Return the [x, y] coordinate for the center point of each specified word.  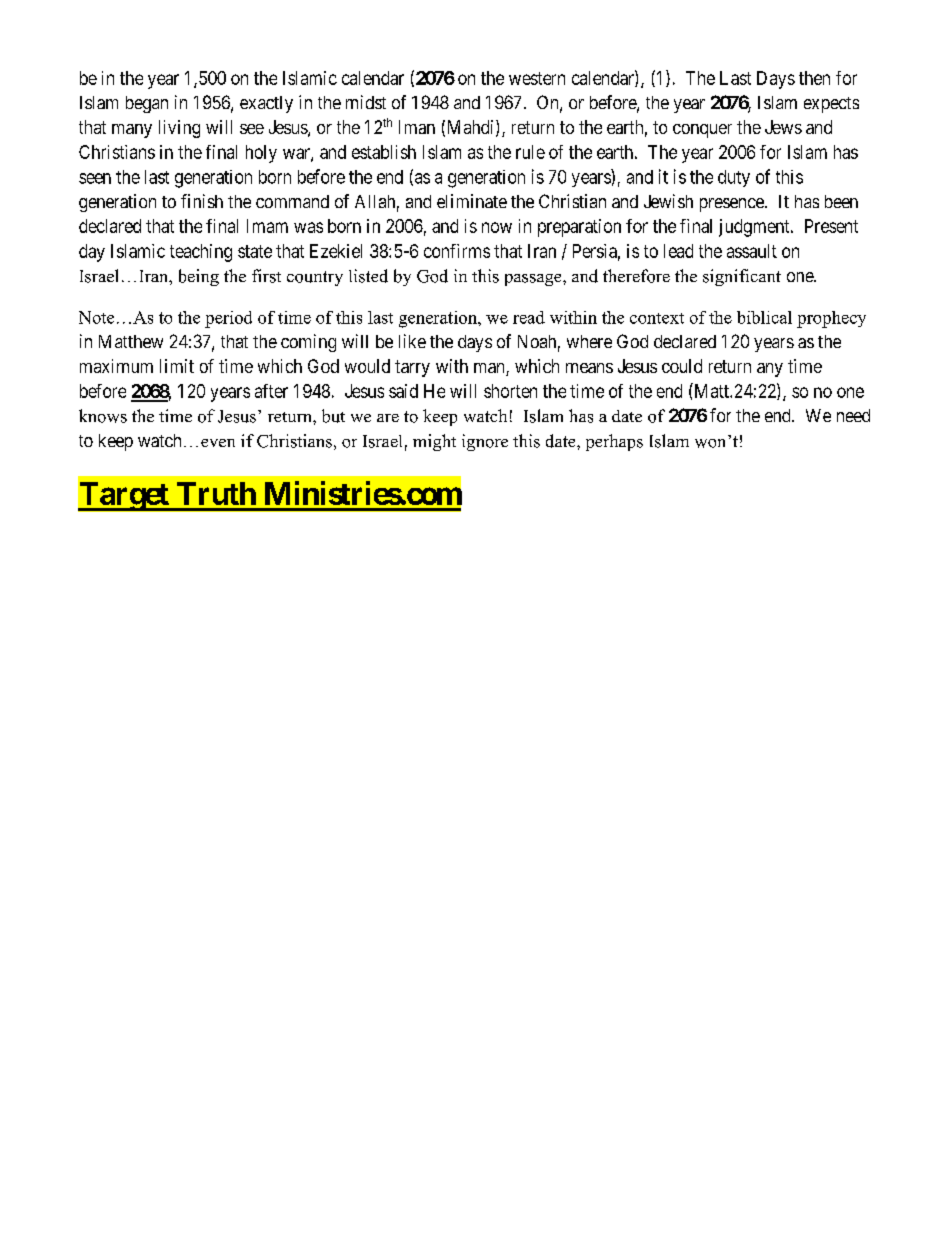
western [537, 78]
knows [103, 416]
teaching [201, 253]
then [814, 78]
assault [752, 251]
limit [177, 366]
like [412, 341]
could [682, 366]
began [147, 104]
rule [530, 152]
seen [95, 178]
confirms [457, 251]
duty [734, 178]
